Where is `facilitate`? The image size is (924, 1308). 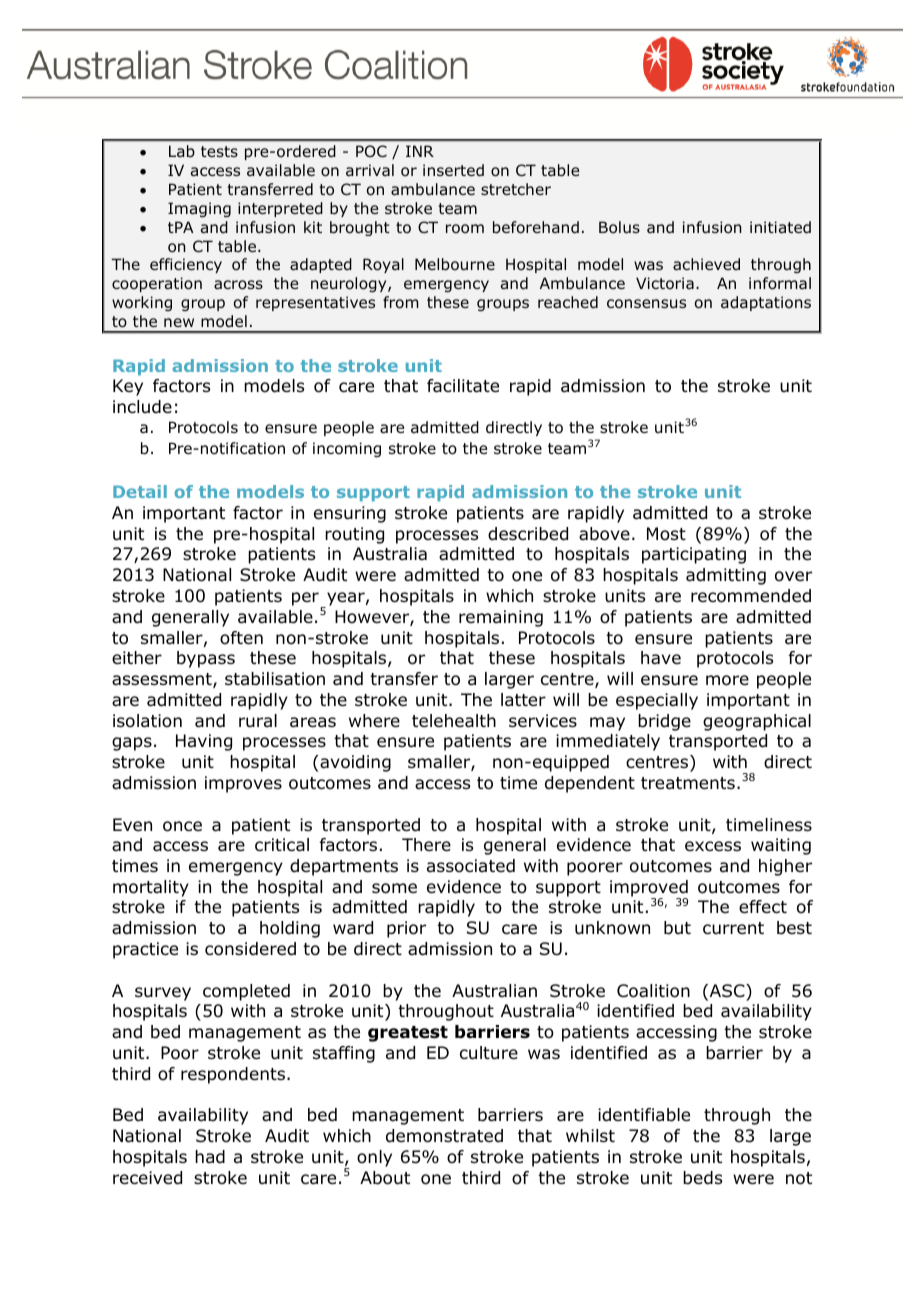
facilitate is located at coordinates (463, 386).
